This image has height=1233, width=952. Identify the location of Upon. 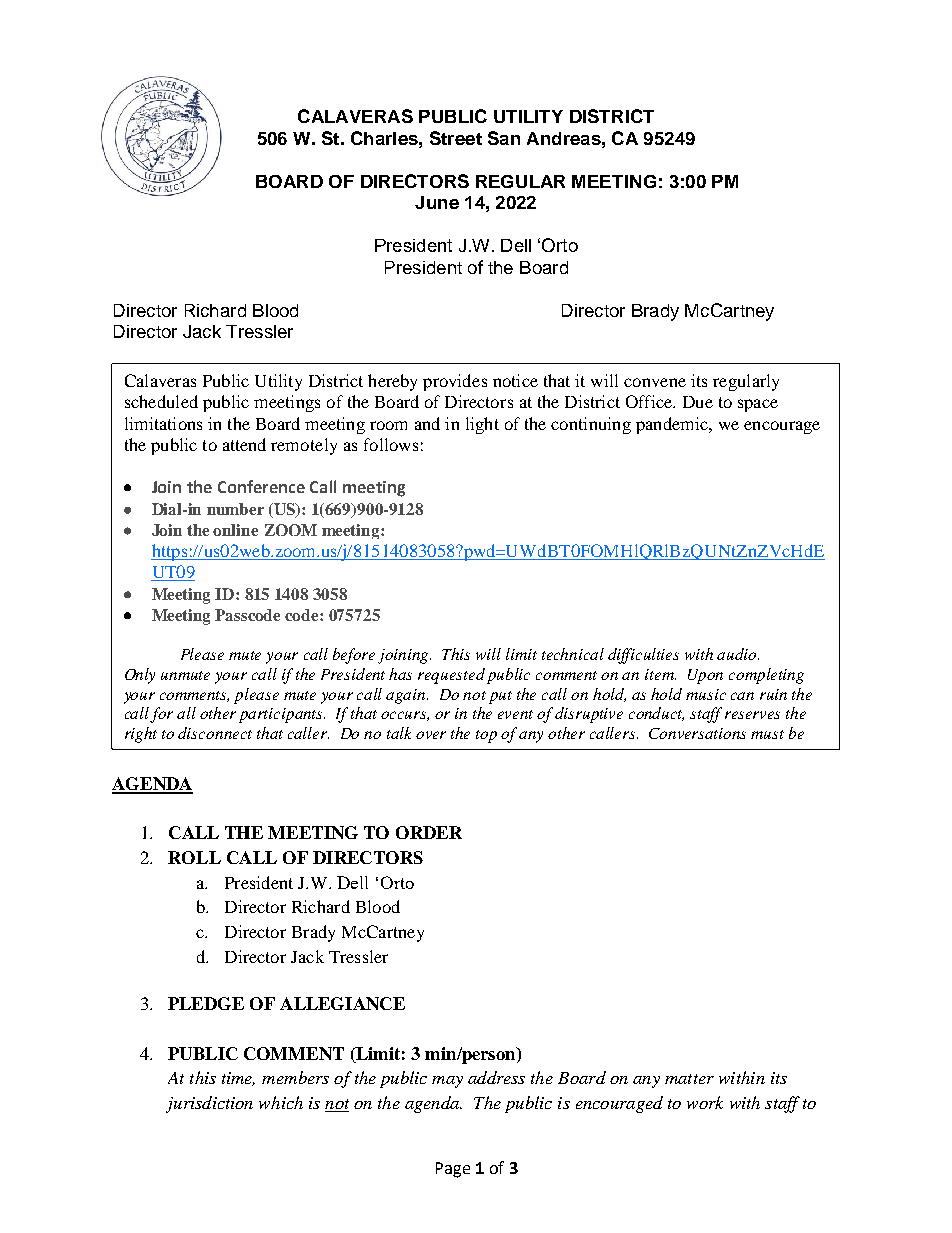
(705, 676).
